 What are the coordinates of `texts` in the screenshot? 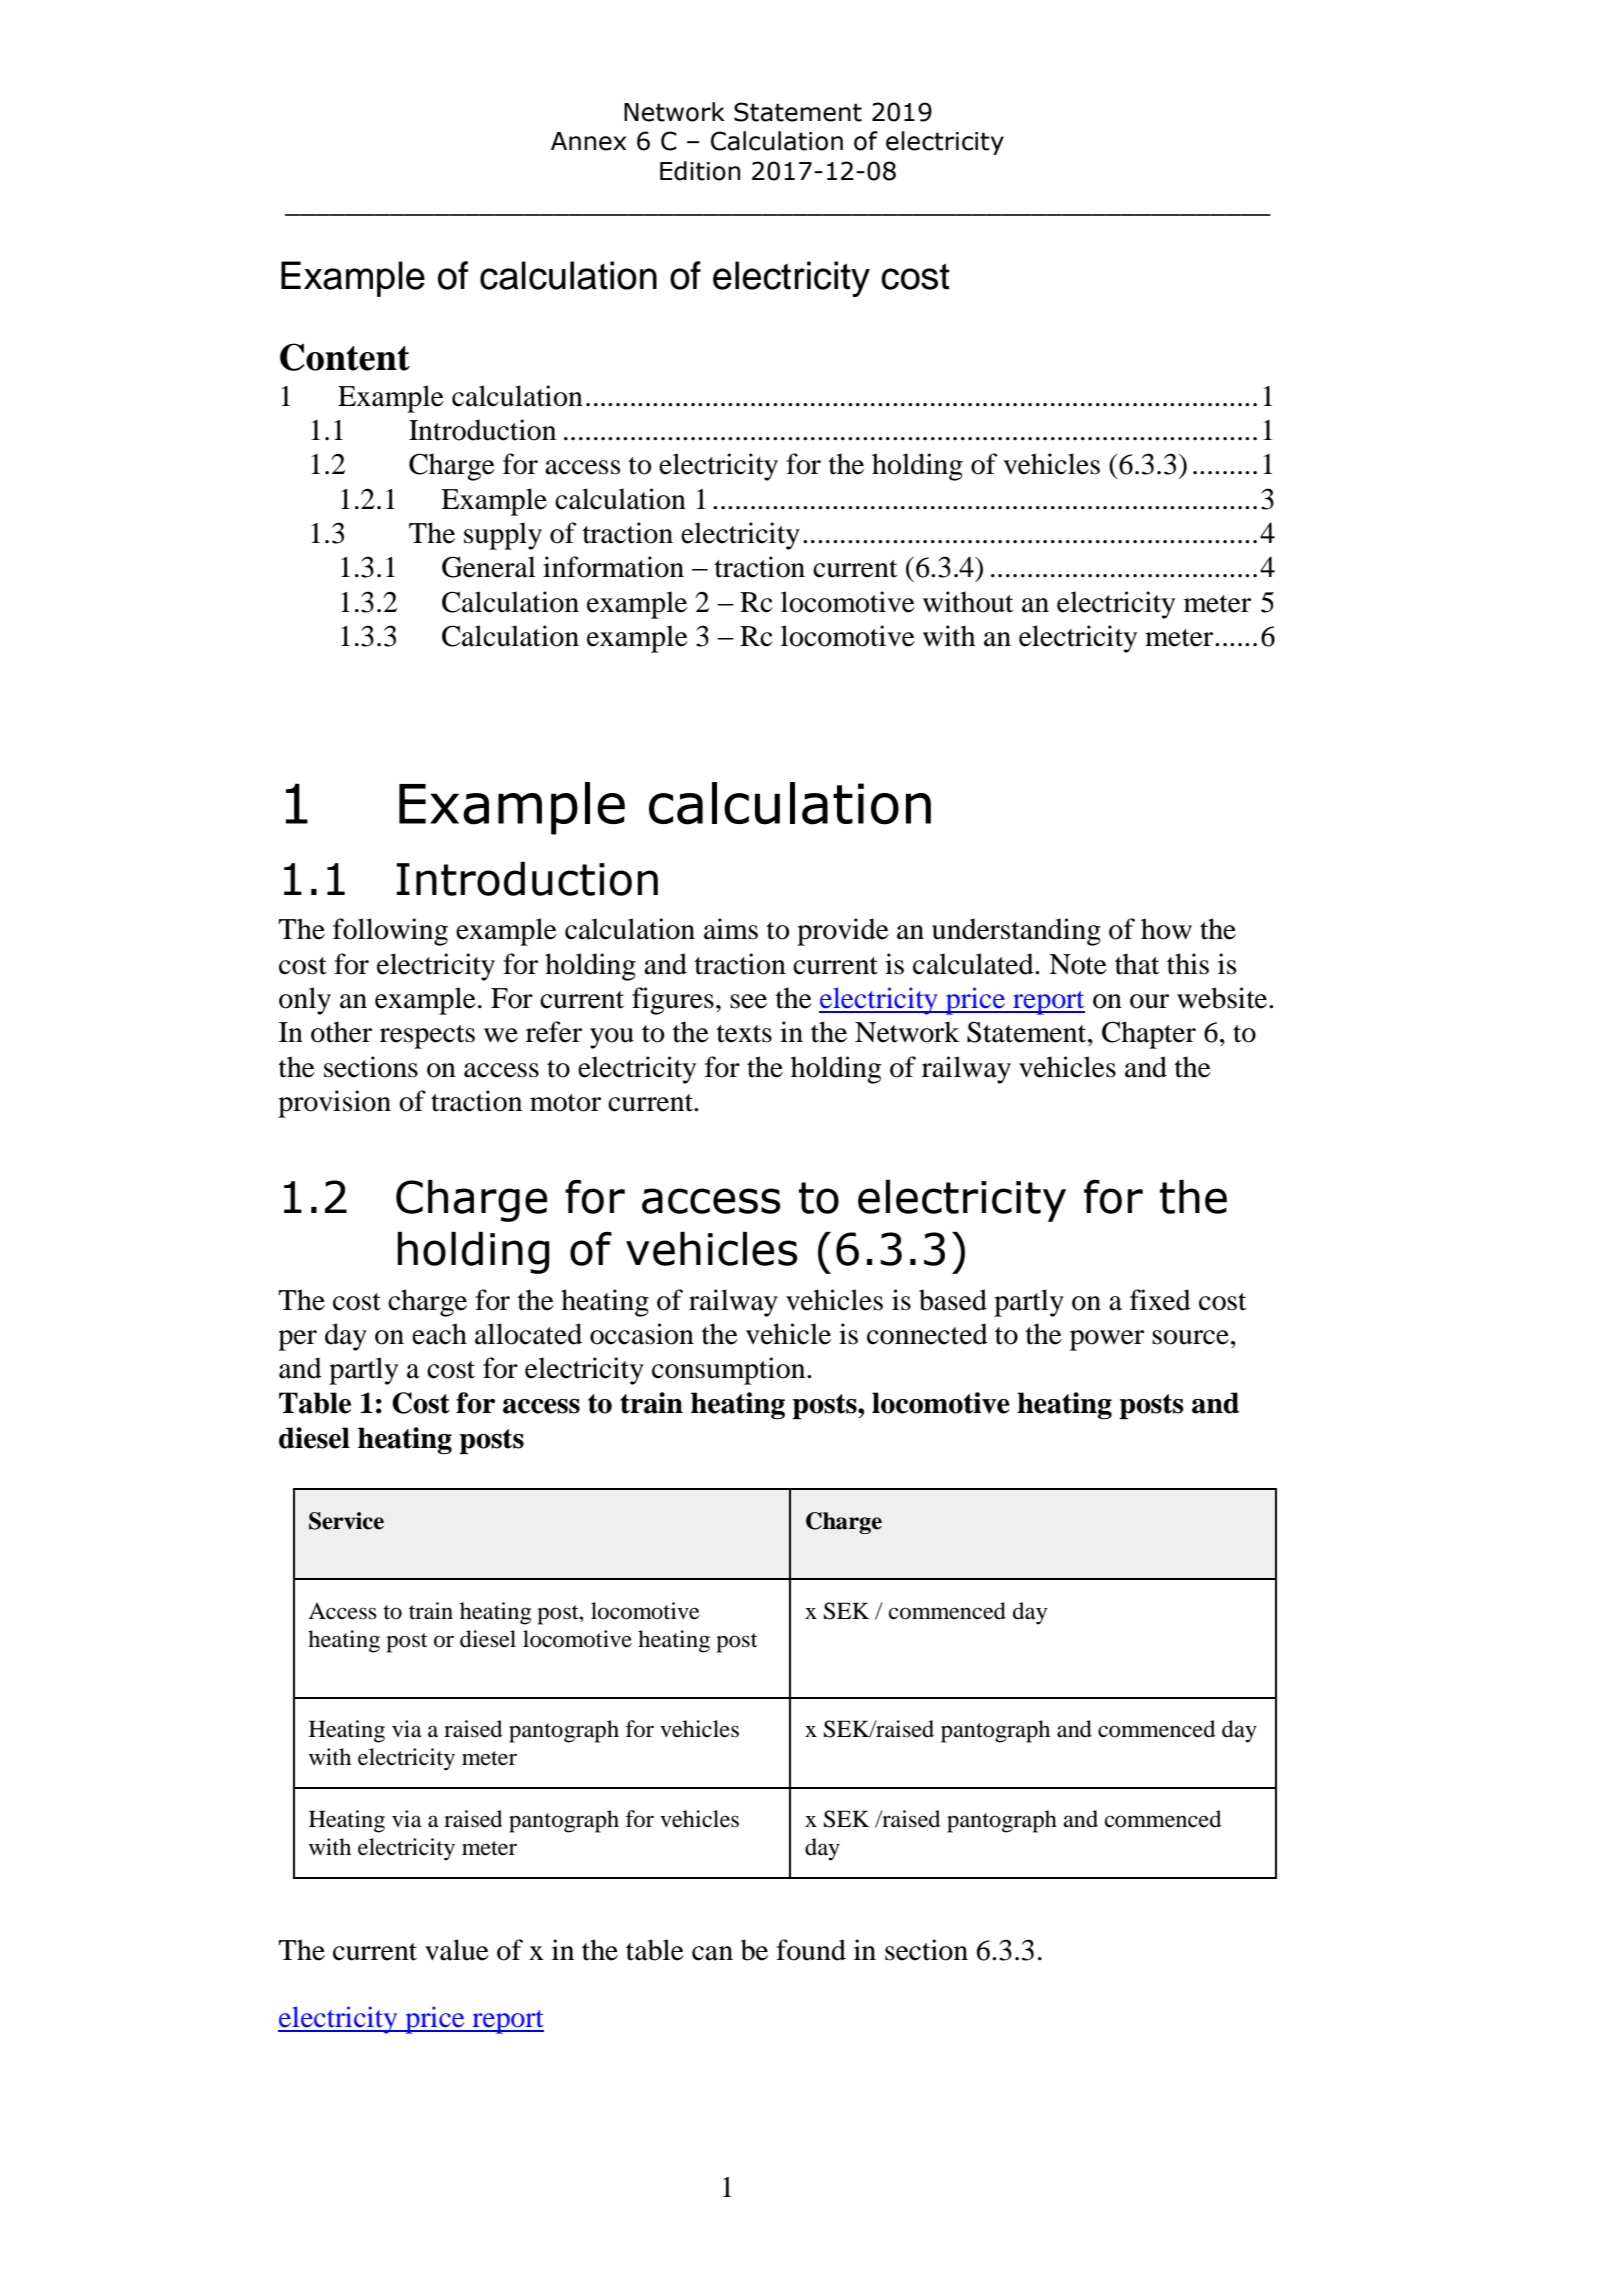 It's located at (744, 1034).
